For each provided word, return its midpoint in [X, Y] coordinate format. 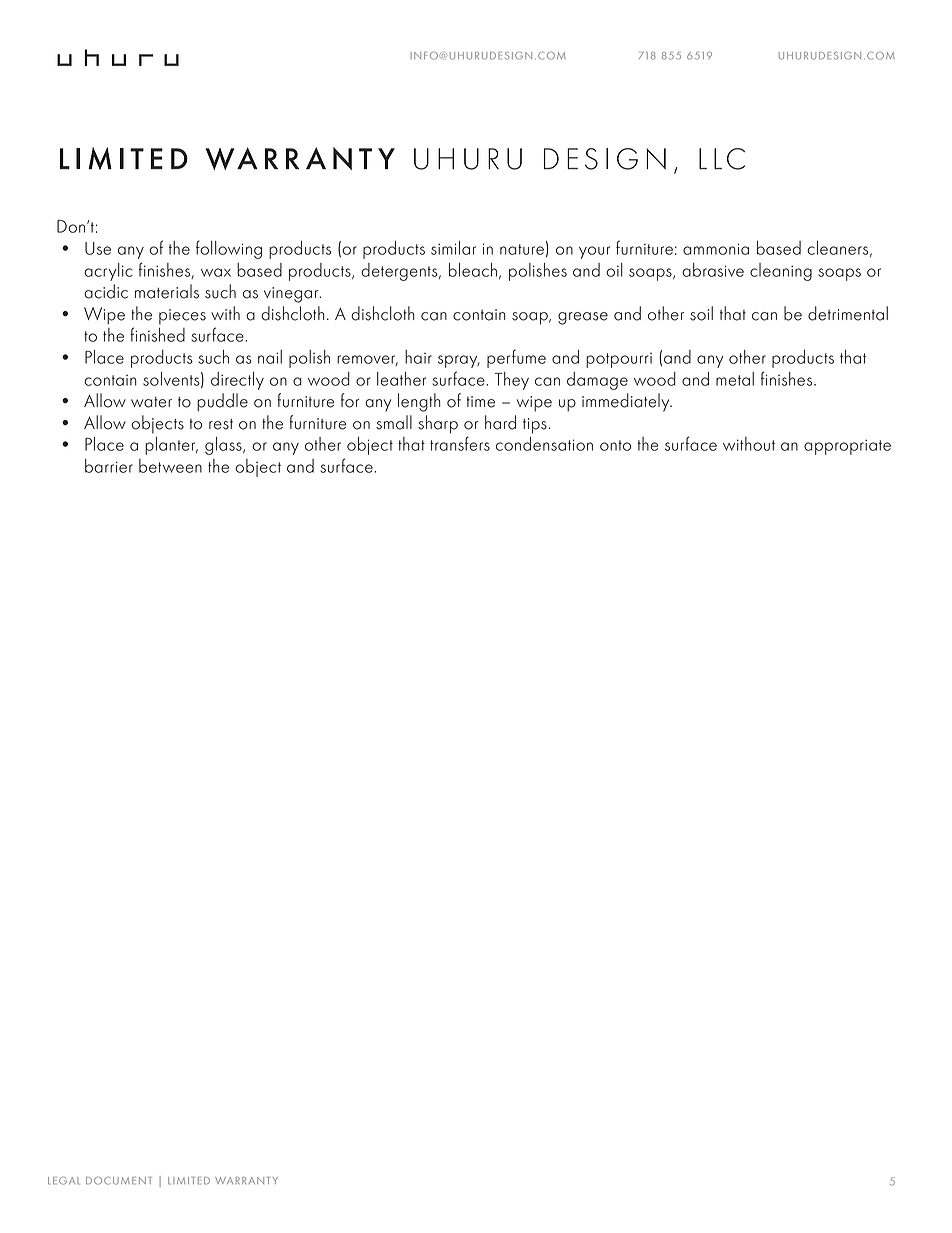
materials [167, 291]
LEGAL [64, 1181]
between [170, 466]
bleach [473, 270]
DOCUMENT [119, 1181]
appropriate [847, 447]
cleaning [781, 272]
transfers [460, 443]
